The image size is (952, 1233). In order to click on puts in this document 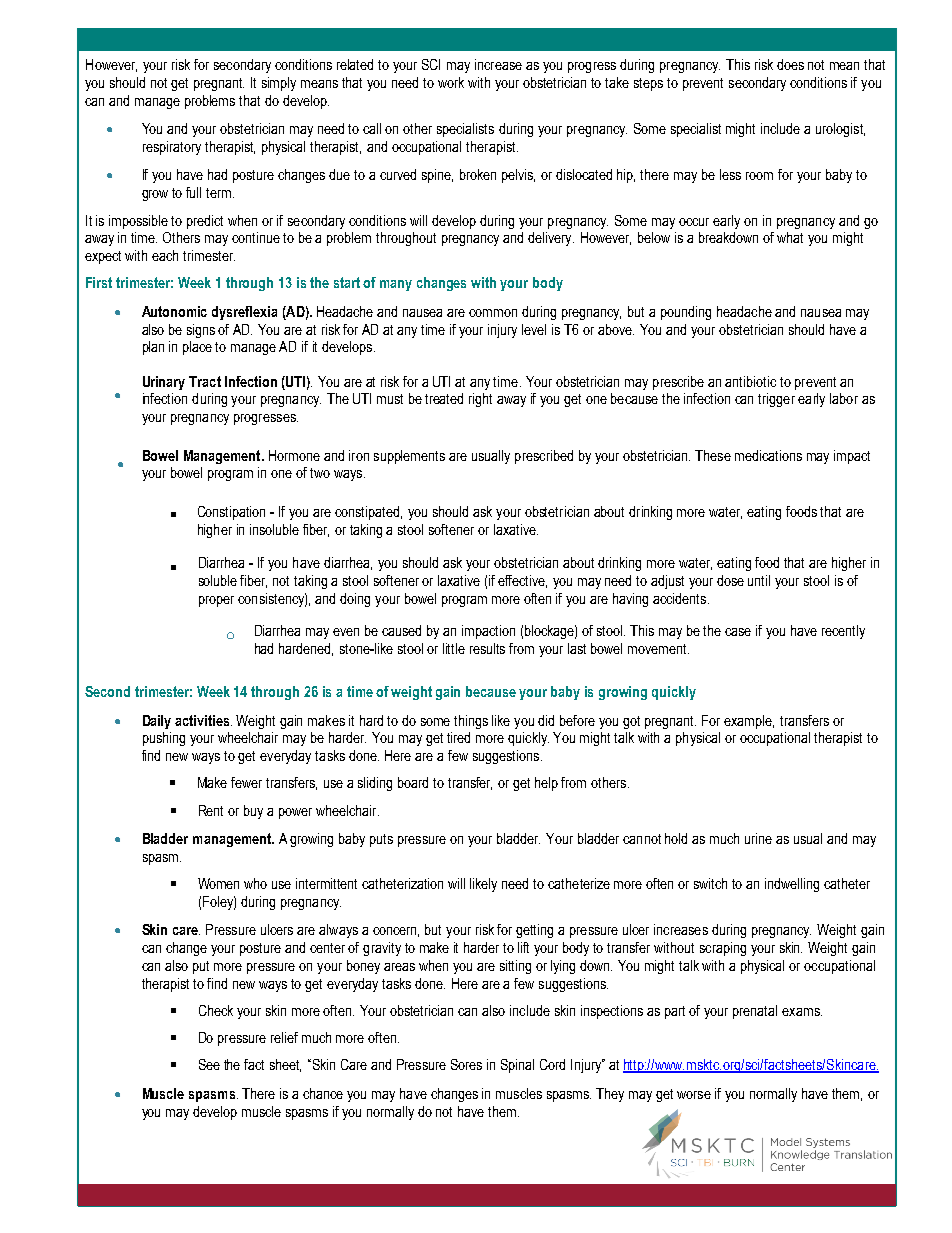, I will do `click(381, 840)`.
